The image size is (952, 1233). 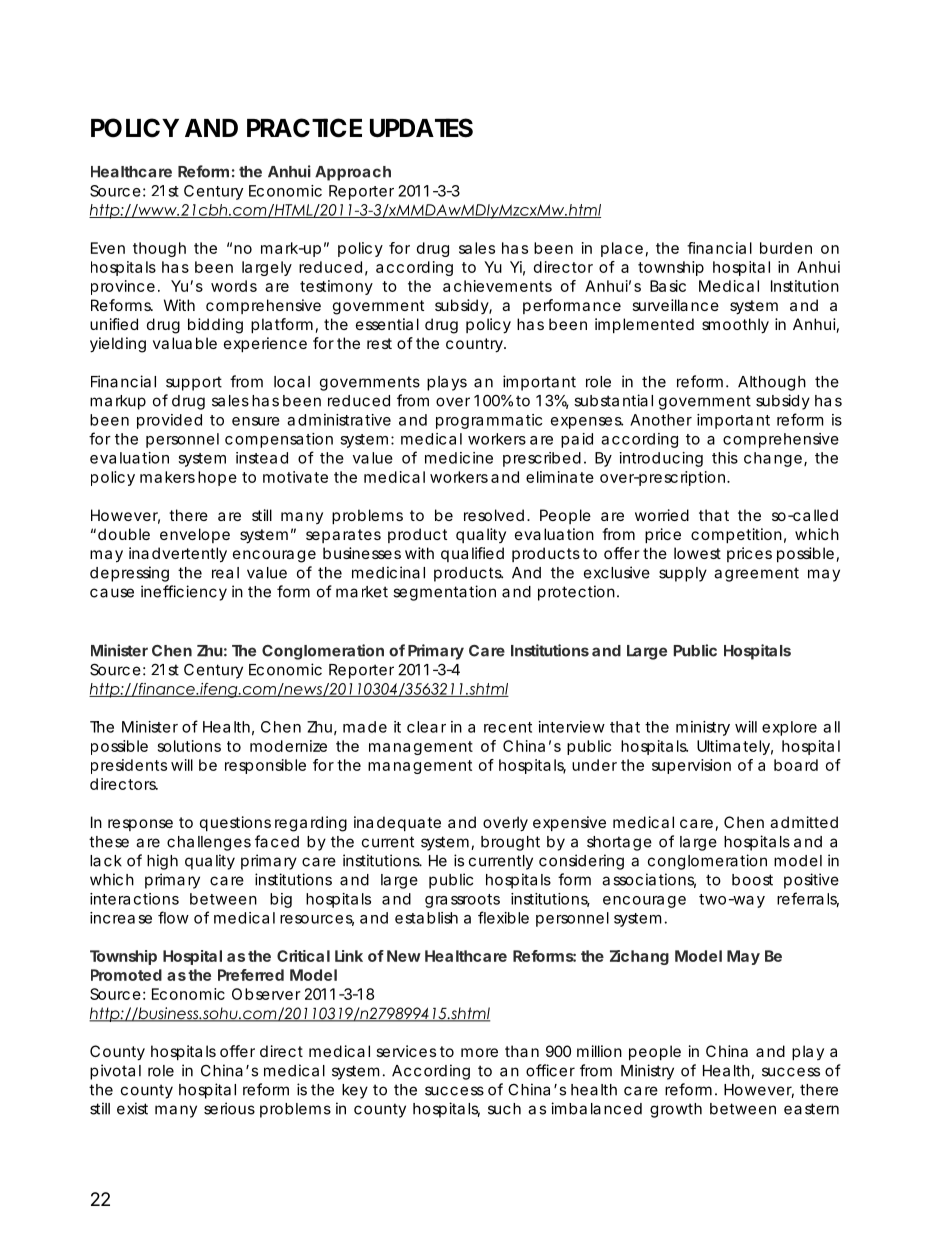 I want to click on this, so click(x=725, y=458).
